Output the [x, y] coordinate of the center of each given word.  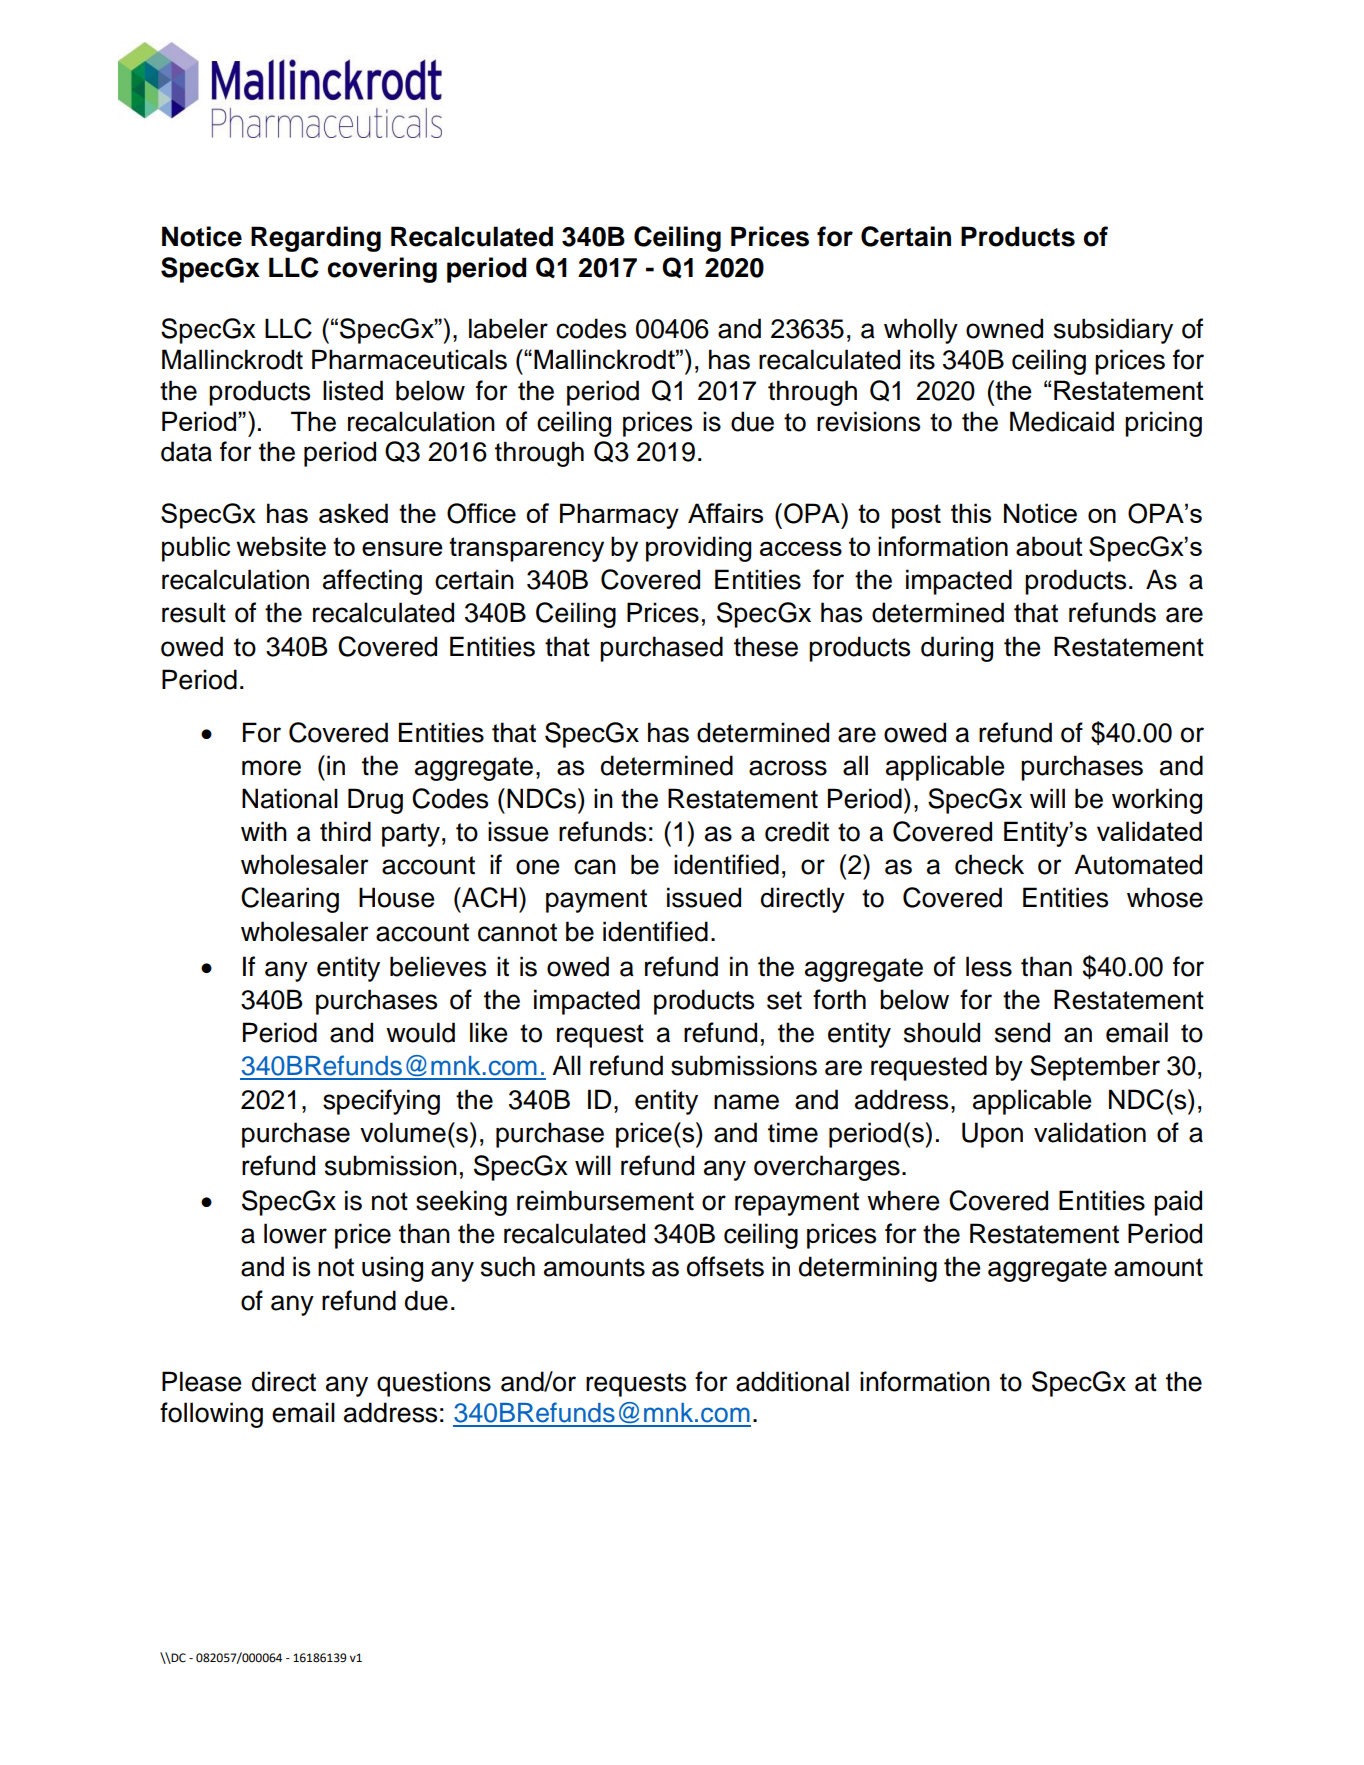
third [345, 831]
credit [797, 831]
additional [792, 1381]
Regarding [316, 239]
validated [1149, 831]
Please [202, 1381]
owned [1004, 328]
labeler [508, 328]
